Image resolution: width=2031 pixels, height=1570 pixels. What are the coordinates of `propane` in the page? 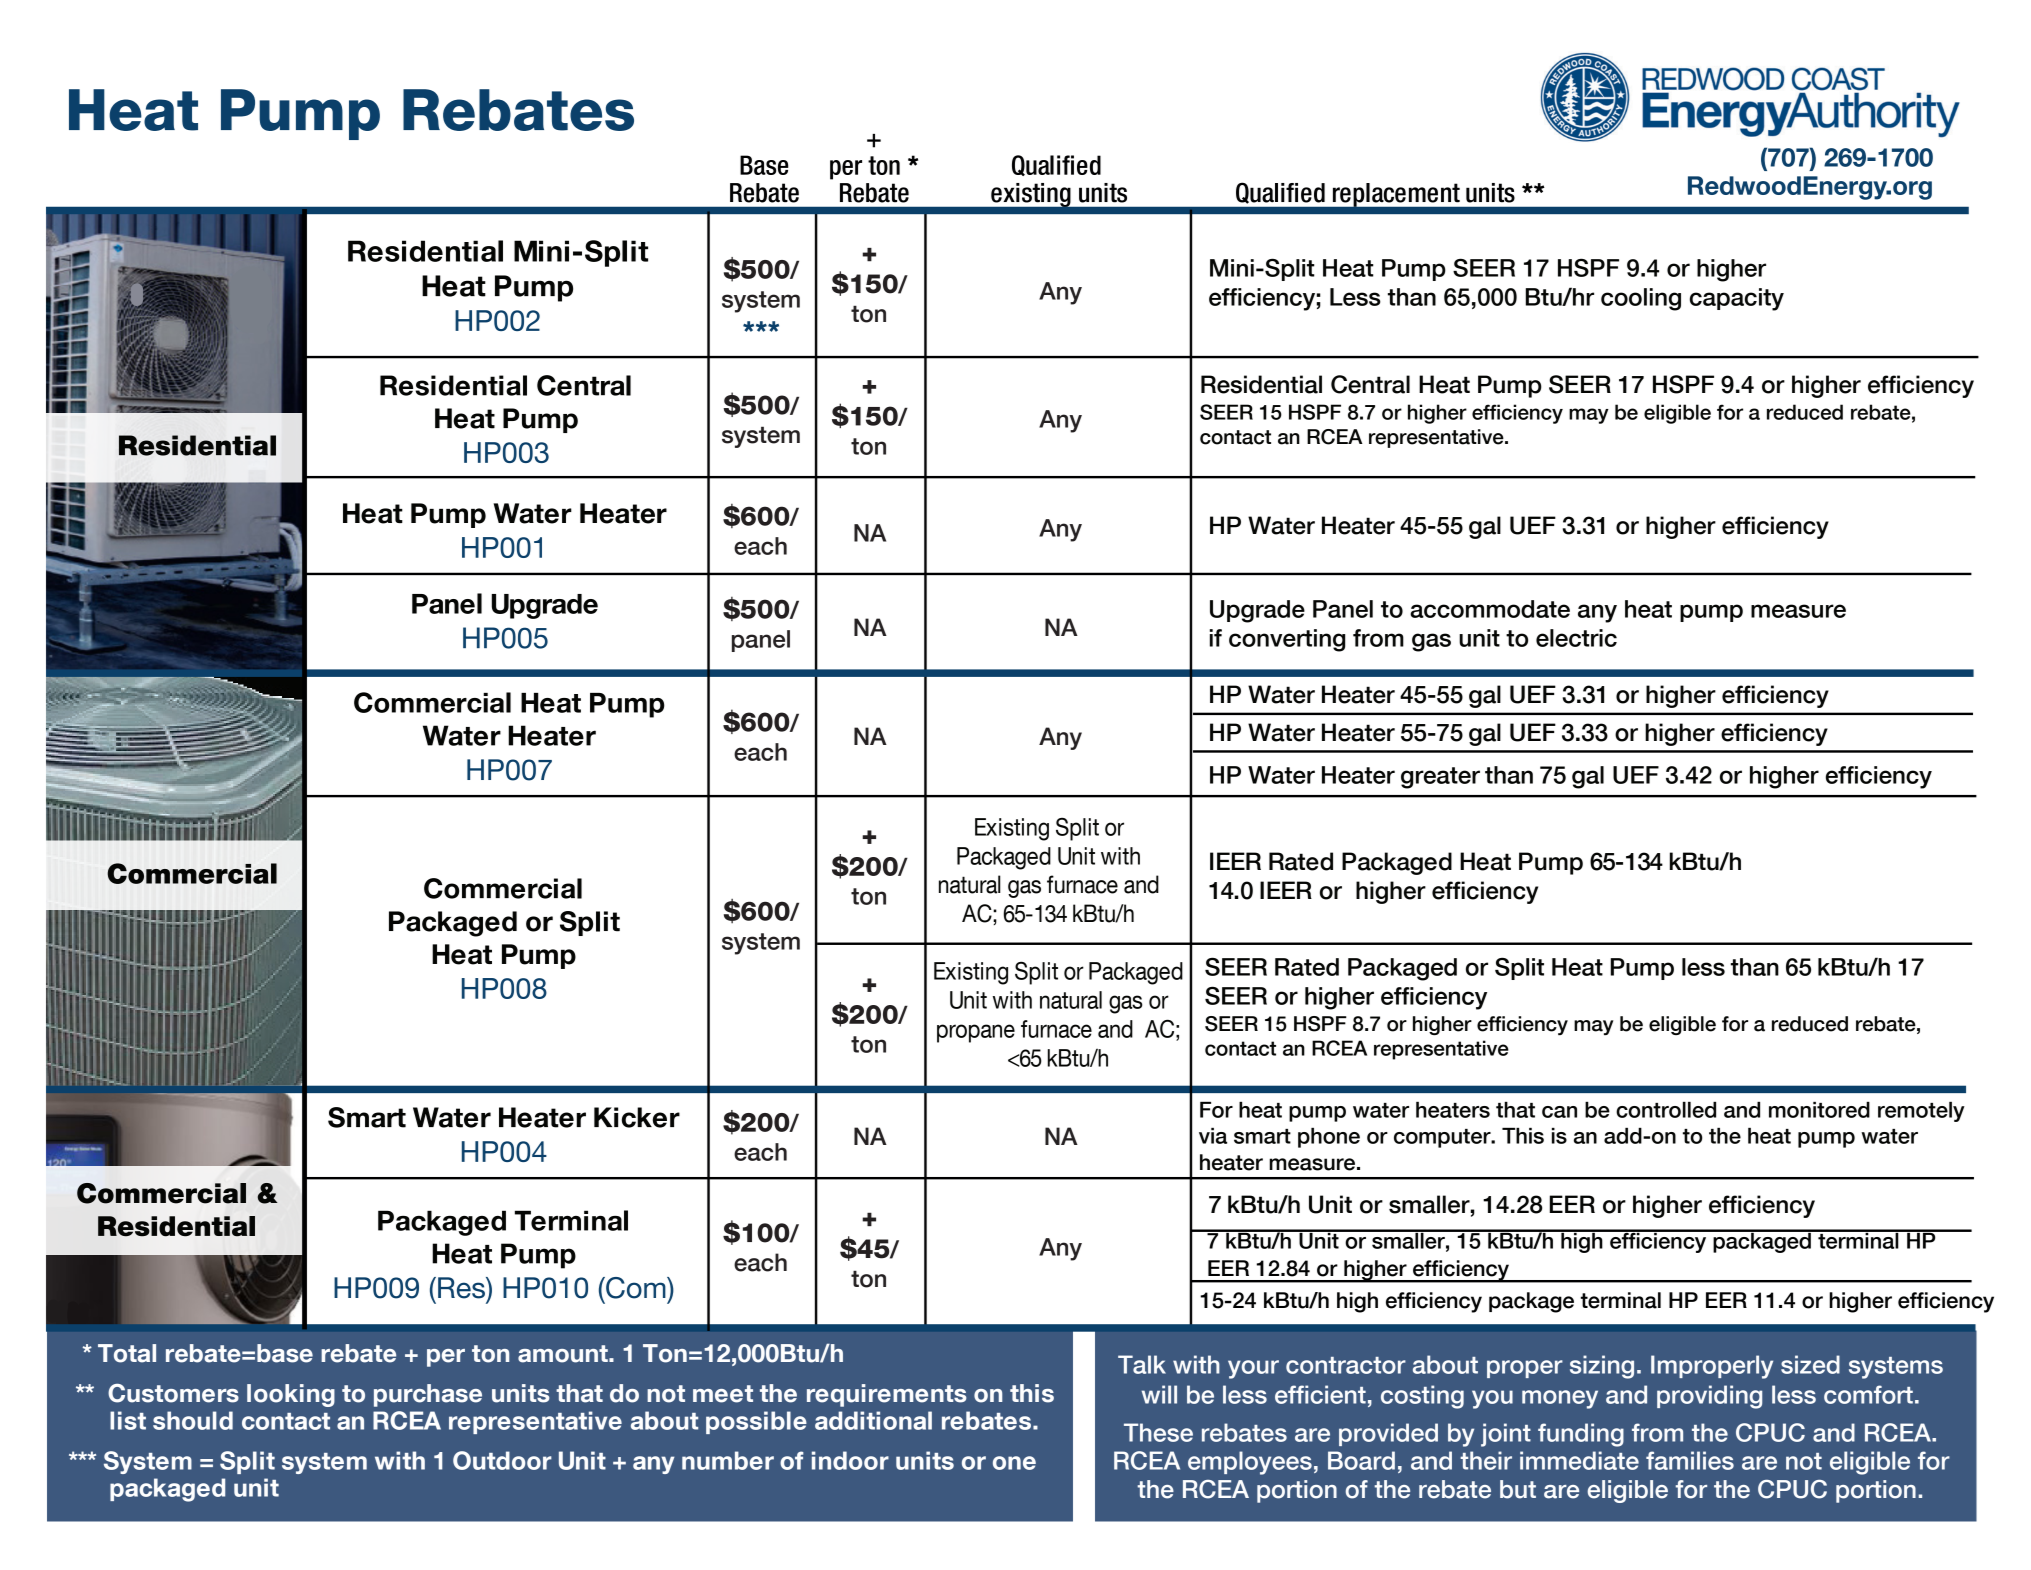 It's located at (976, 1033).
